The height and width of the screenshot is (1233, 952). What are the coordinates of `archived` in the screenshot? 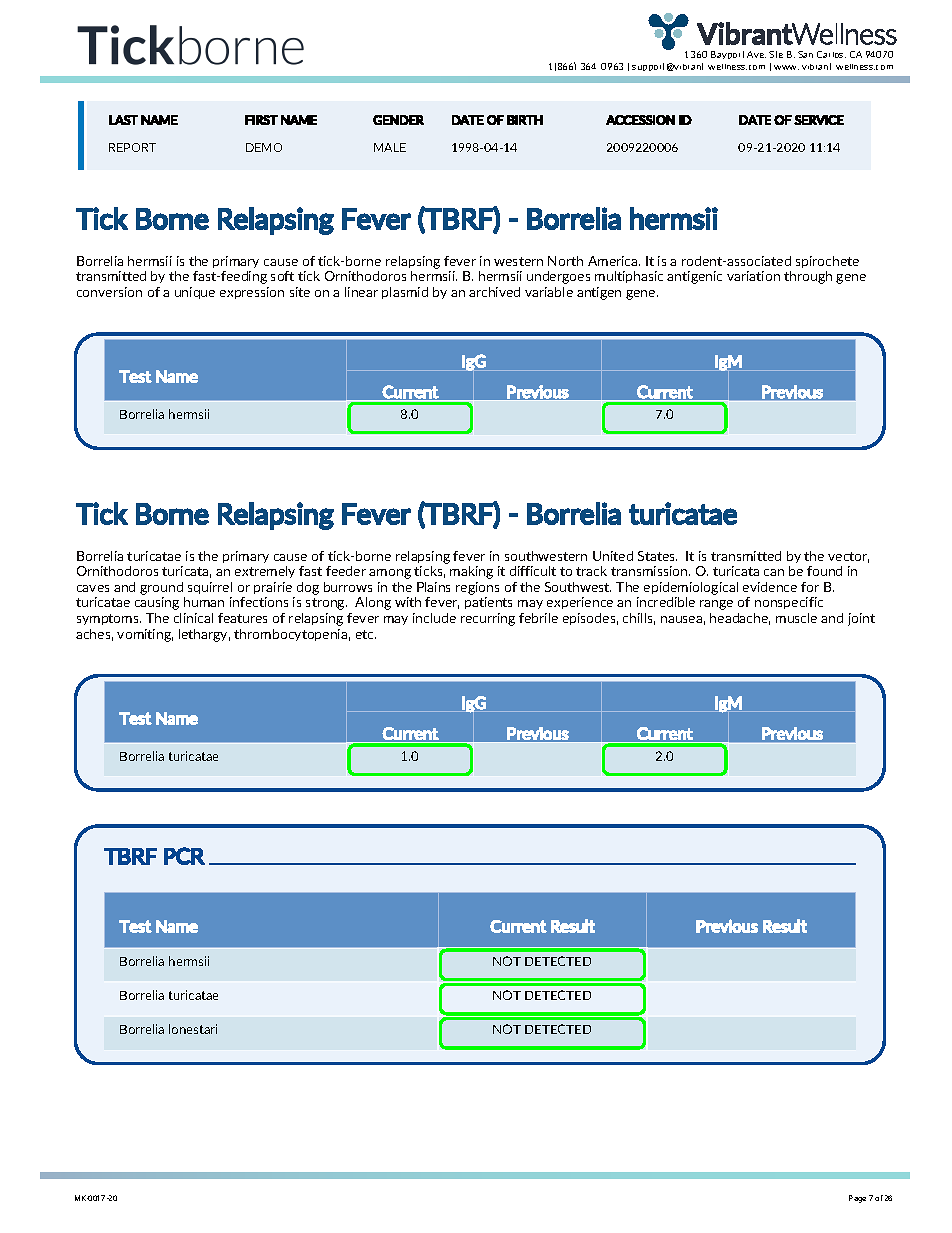 It's located at (494, 292).
